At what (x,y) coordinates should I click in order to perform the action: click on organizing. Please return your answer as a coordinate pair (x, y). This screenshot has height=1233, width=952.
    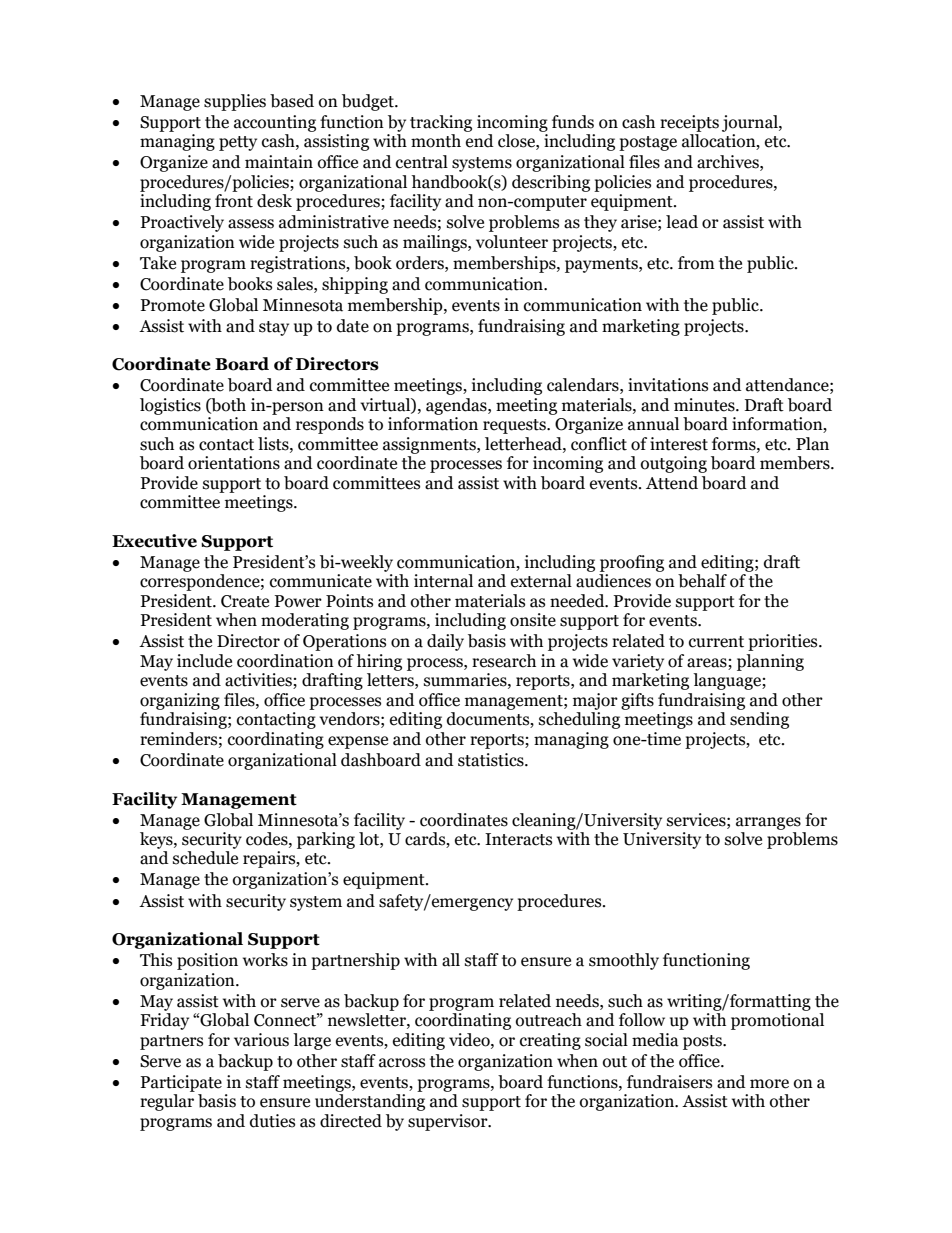
    Looking at the image, I should click on (180, 701).
